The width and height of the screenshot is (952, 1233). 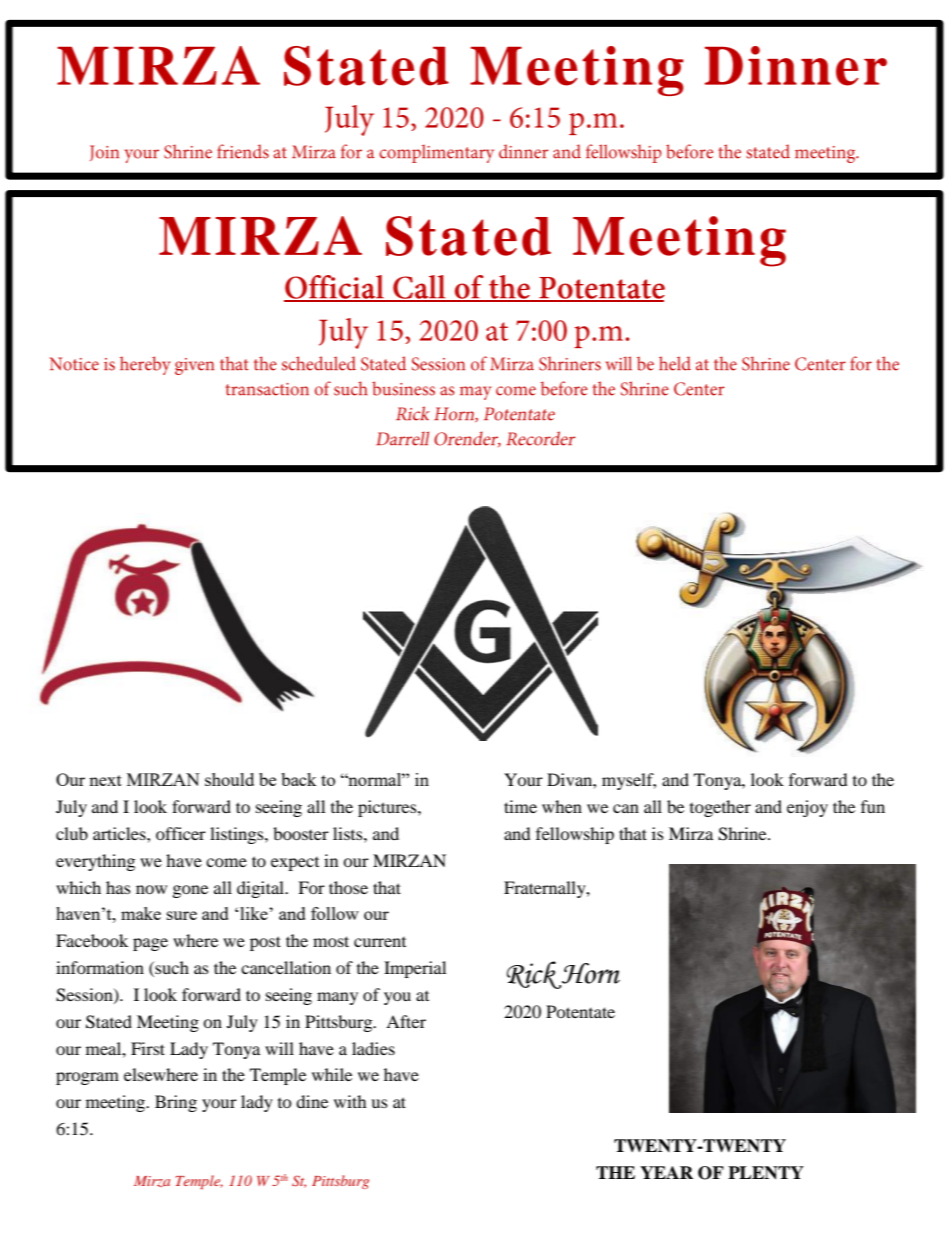 I want to click on Shrine, so click(x=743, y=834).
